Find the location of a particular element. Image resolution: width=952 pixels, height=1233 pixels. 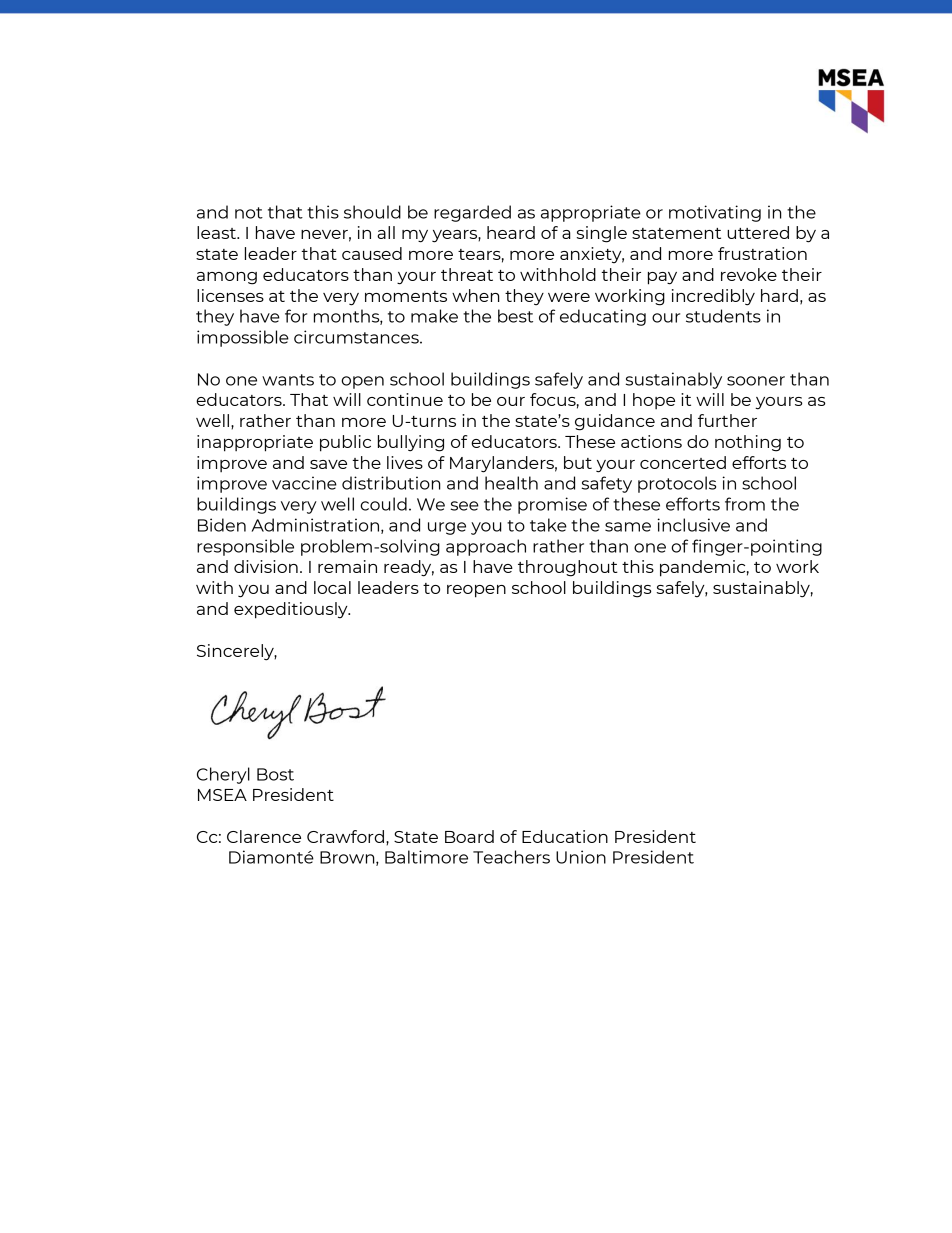

heard is located at coordinates (511, 232).
